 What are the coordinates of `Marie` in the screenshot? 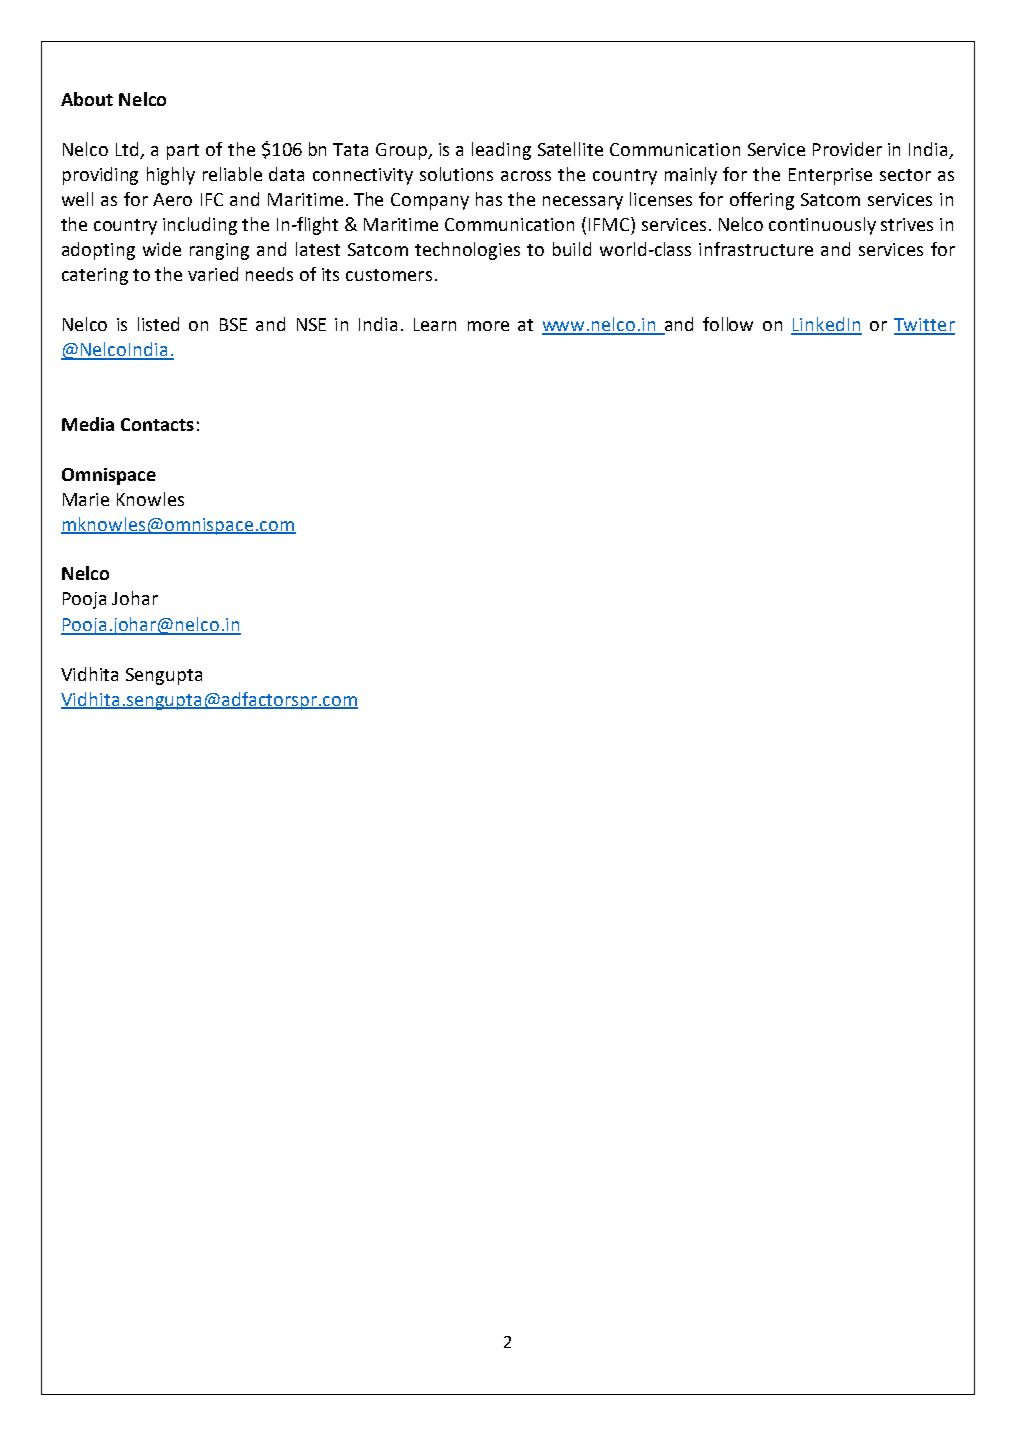 It's located at (86, 499).
